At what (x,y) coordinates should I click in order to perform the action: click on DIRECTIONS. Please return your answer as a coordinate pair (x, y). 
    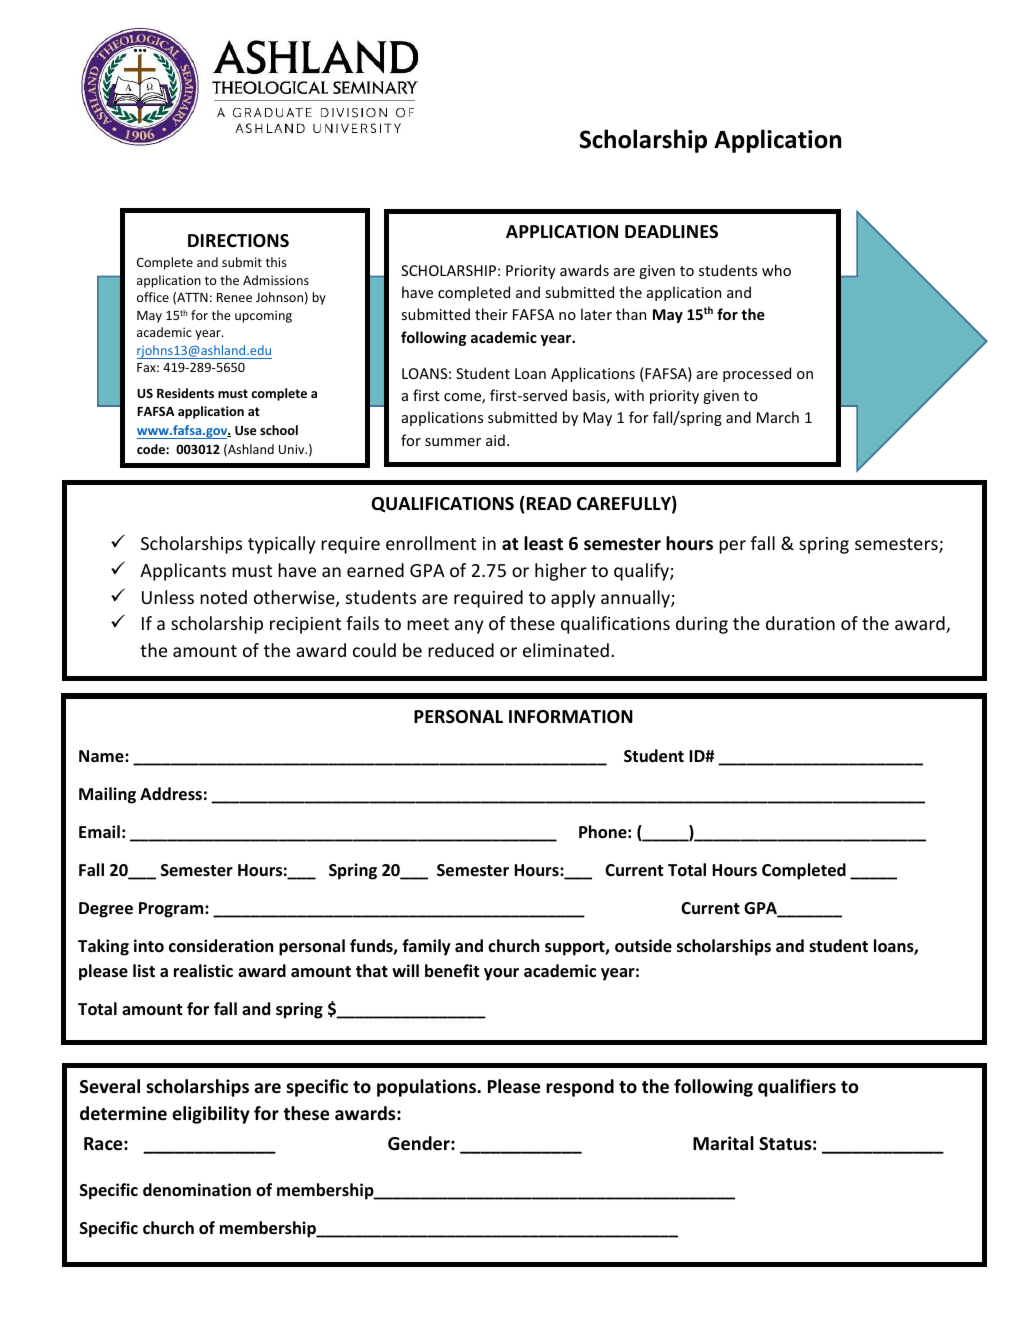
    Looking at the image, I should click on (238, 241).
